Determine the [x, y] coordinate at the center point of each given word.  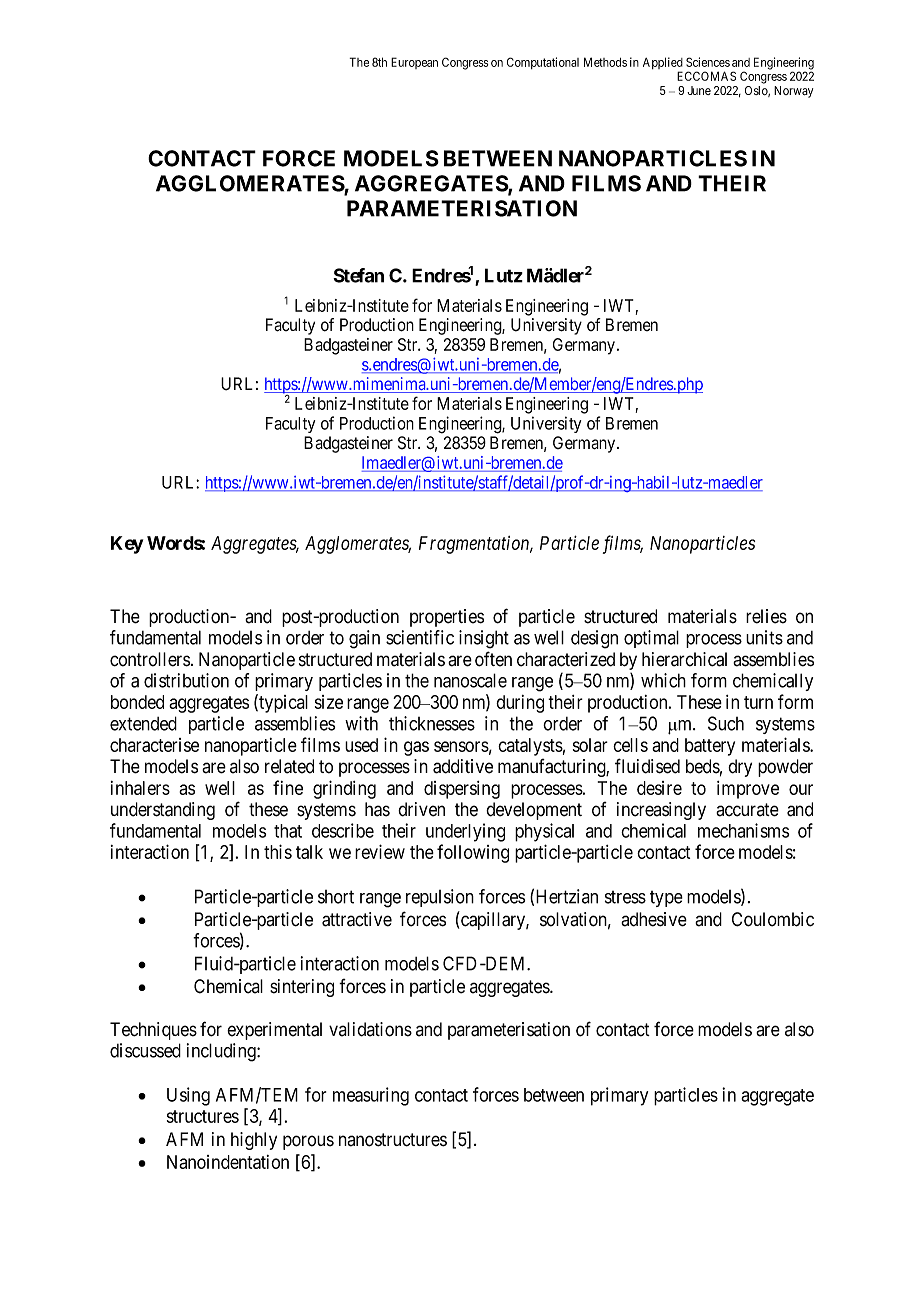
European [414, 63]
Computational [543, 63]
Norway [793, 92]
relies [766, 616]
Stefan [358, 275]
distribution [186, 680]
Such [726, 723]
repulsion [440, 898]
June [699, 90]
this [278, 851]
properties [447, 618]
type [666, 899]
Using [188, 1096]
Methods [605, 62]
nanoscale [470, 680]
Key [127, 545]
